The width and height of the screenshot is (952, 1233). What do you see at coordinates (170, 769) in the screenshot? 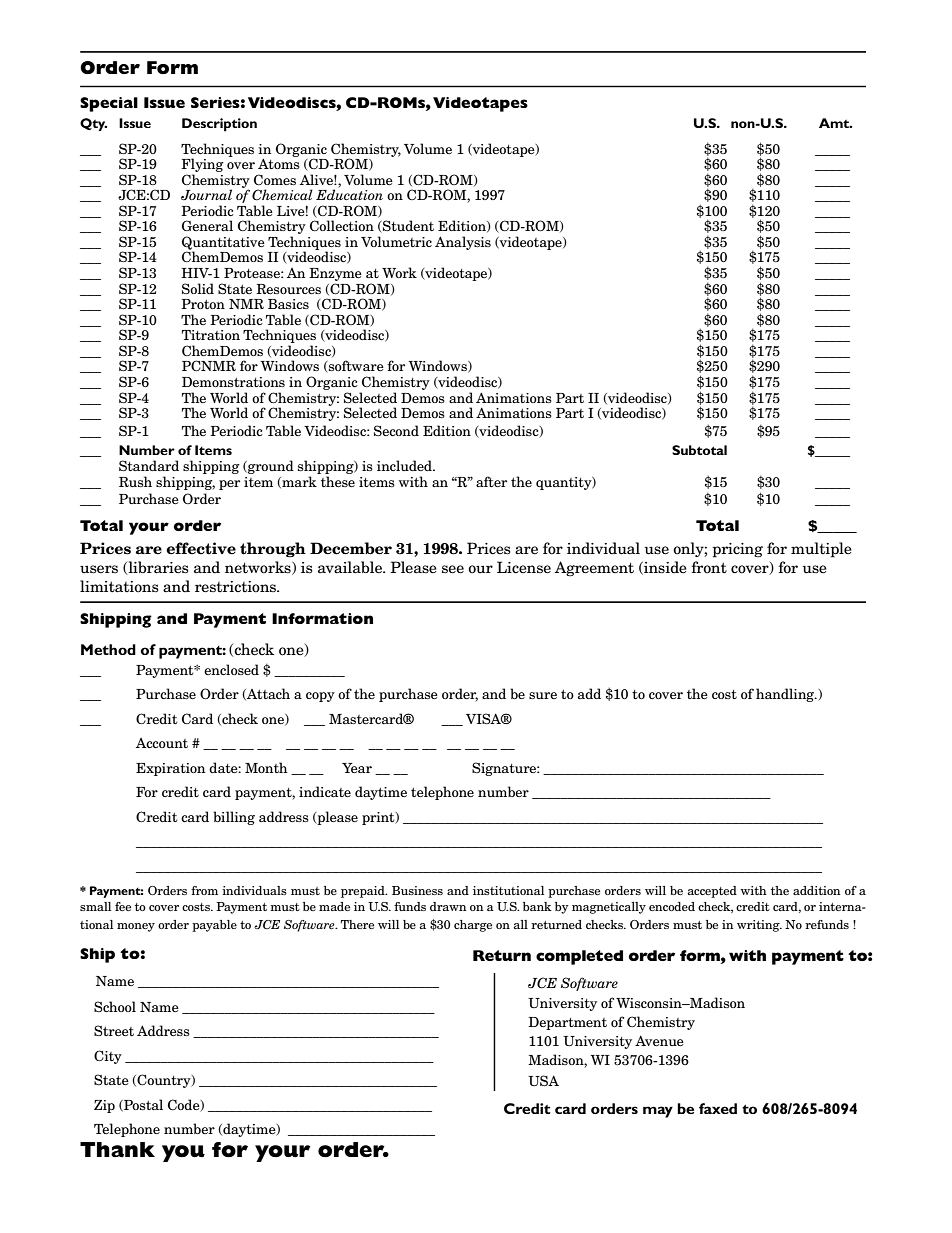
I see `Expiration` at bounding box center [170, 769].
